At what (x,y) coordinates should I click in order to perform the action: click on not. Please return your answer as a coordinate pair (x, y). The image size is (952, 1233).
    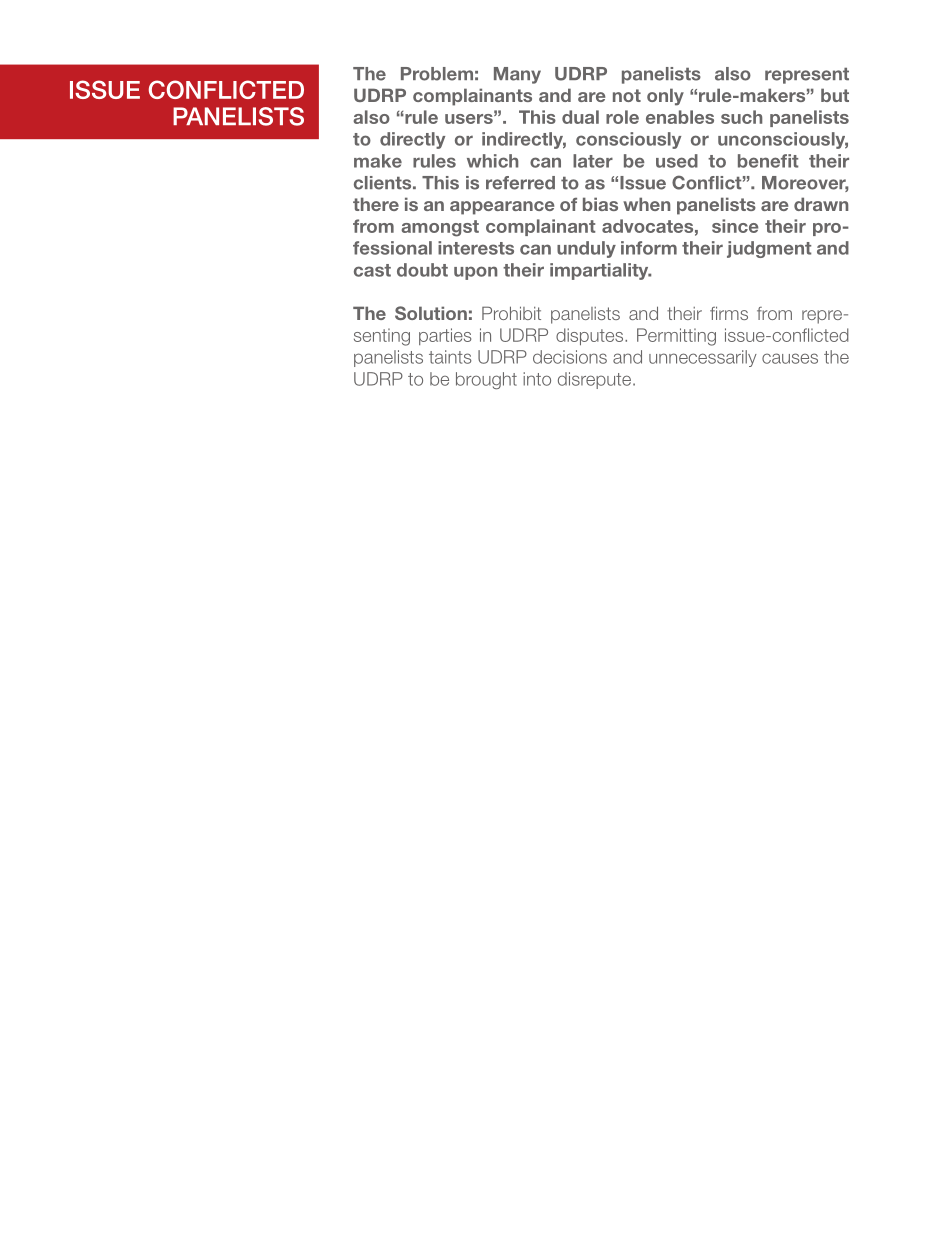
    Looking at the image, I should click on (627, 95).
